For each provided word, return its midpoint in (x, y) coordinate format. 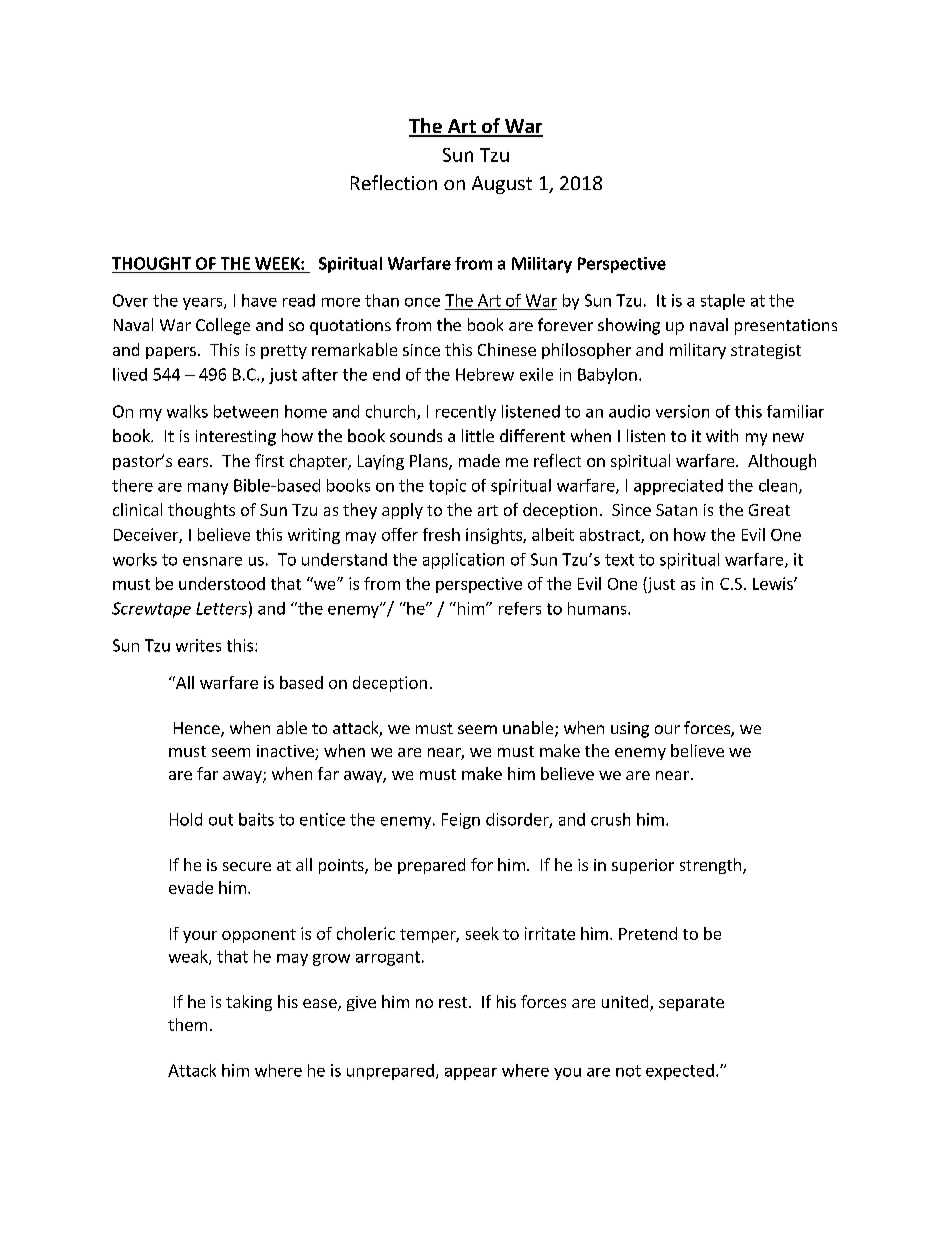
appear (471, 1074)
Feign (461, 821)
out (221, 820)
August (502, 185)
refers (520, 608)
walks (187, 411)
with (722, 435)
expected (680, 1072)
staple (723, 302)
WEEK (278, 263)
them (187, 1024)
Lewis (774, 583)
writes (198, 645)
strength (712, 866)
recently (466, 413)
